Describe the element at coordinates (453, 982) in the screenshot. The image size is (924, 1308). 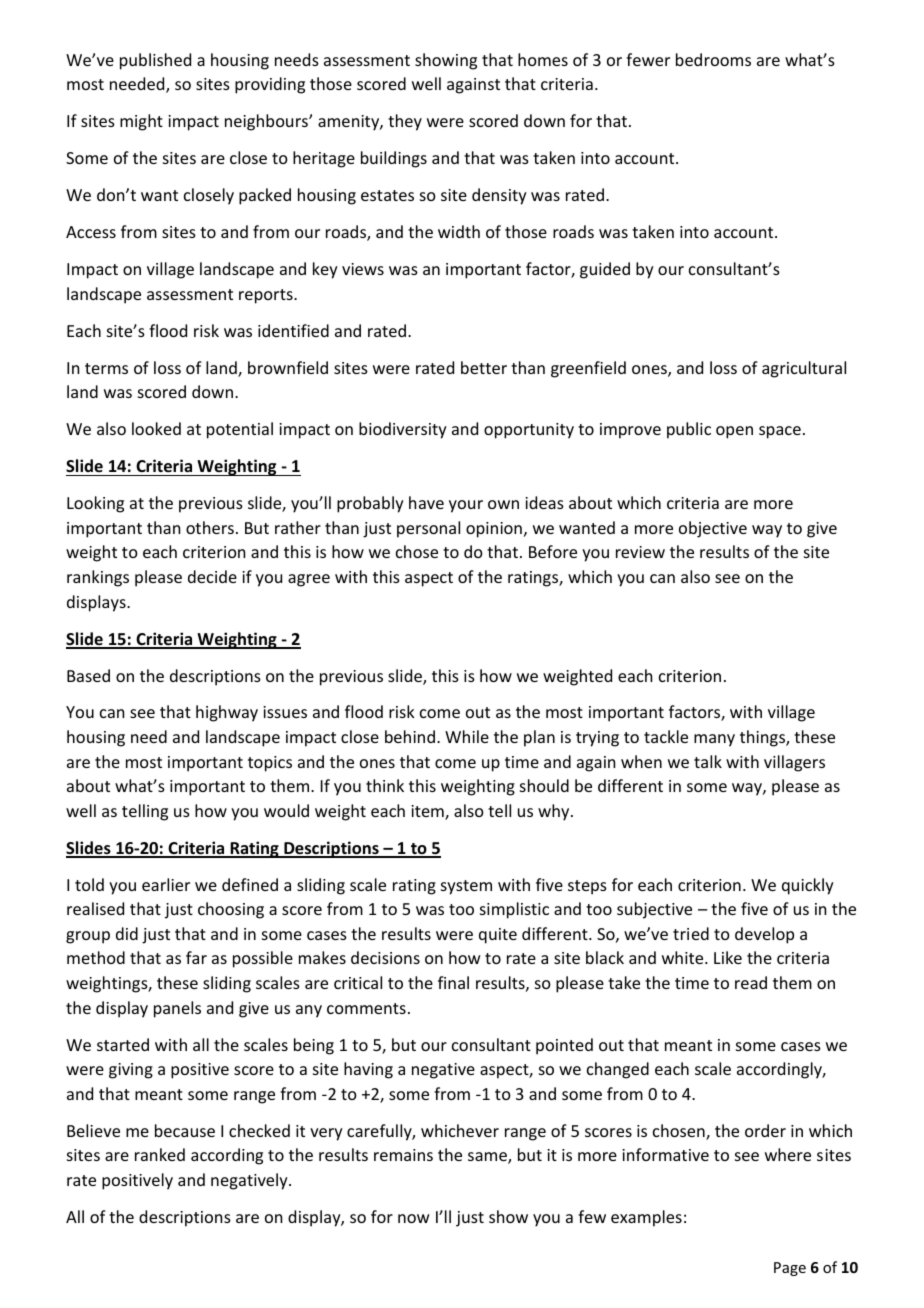
I see `final` at that location.
